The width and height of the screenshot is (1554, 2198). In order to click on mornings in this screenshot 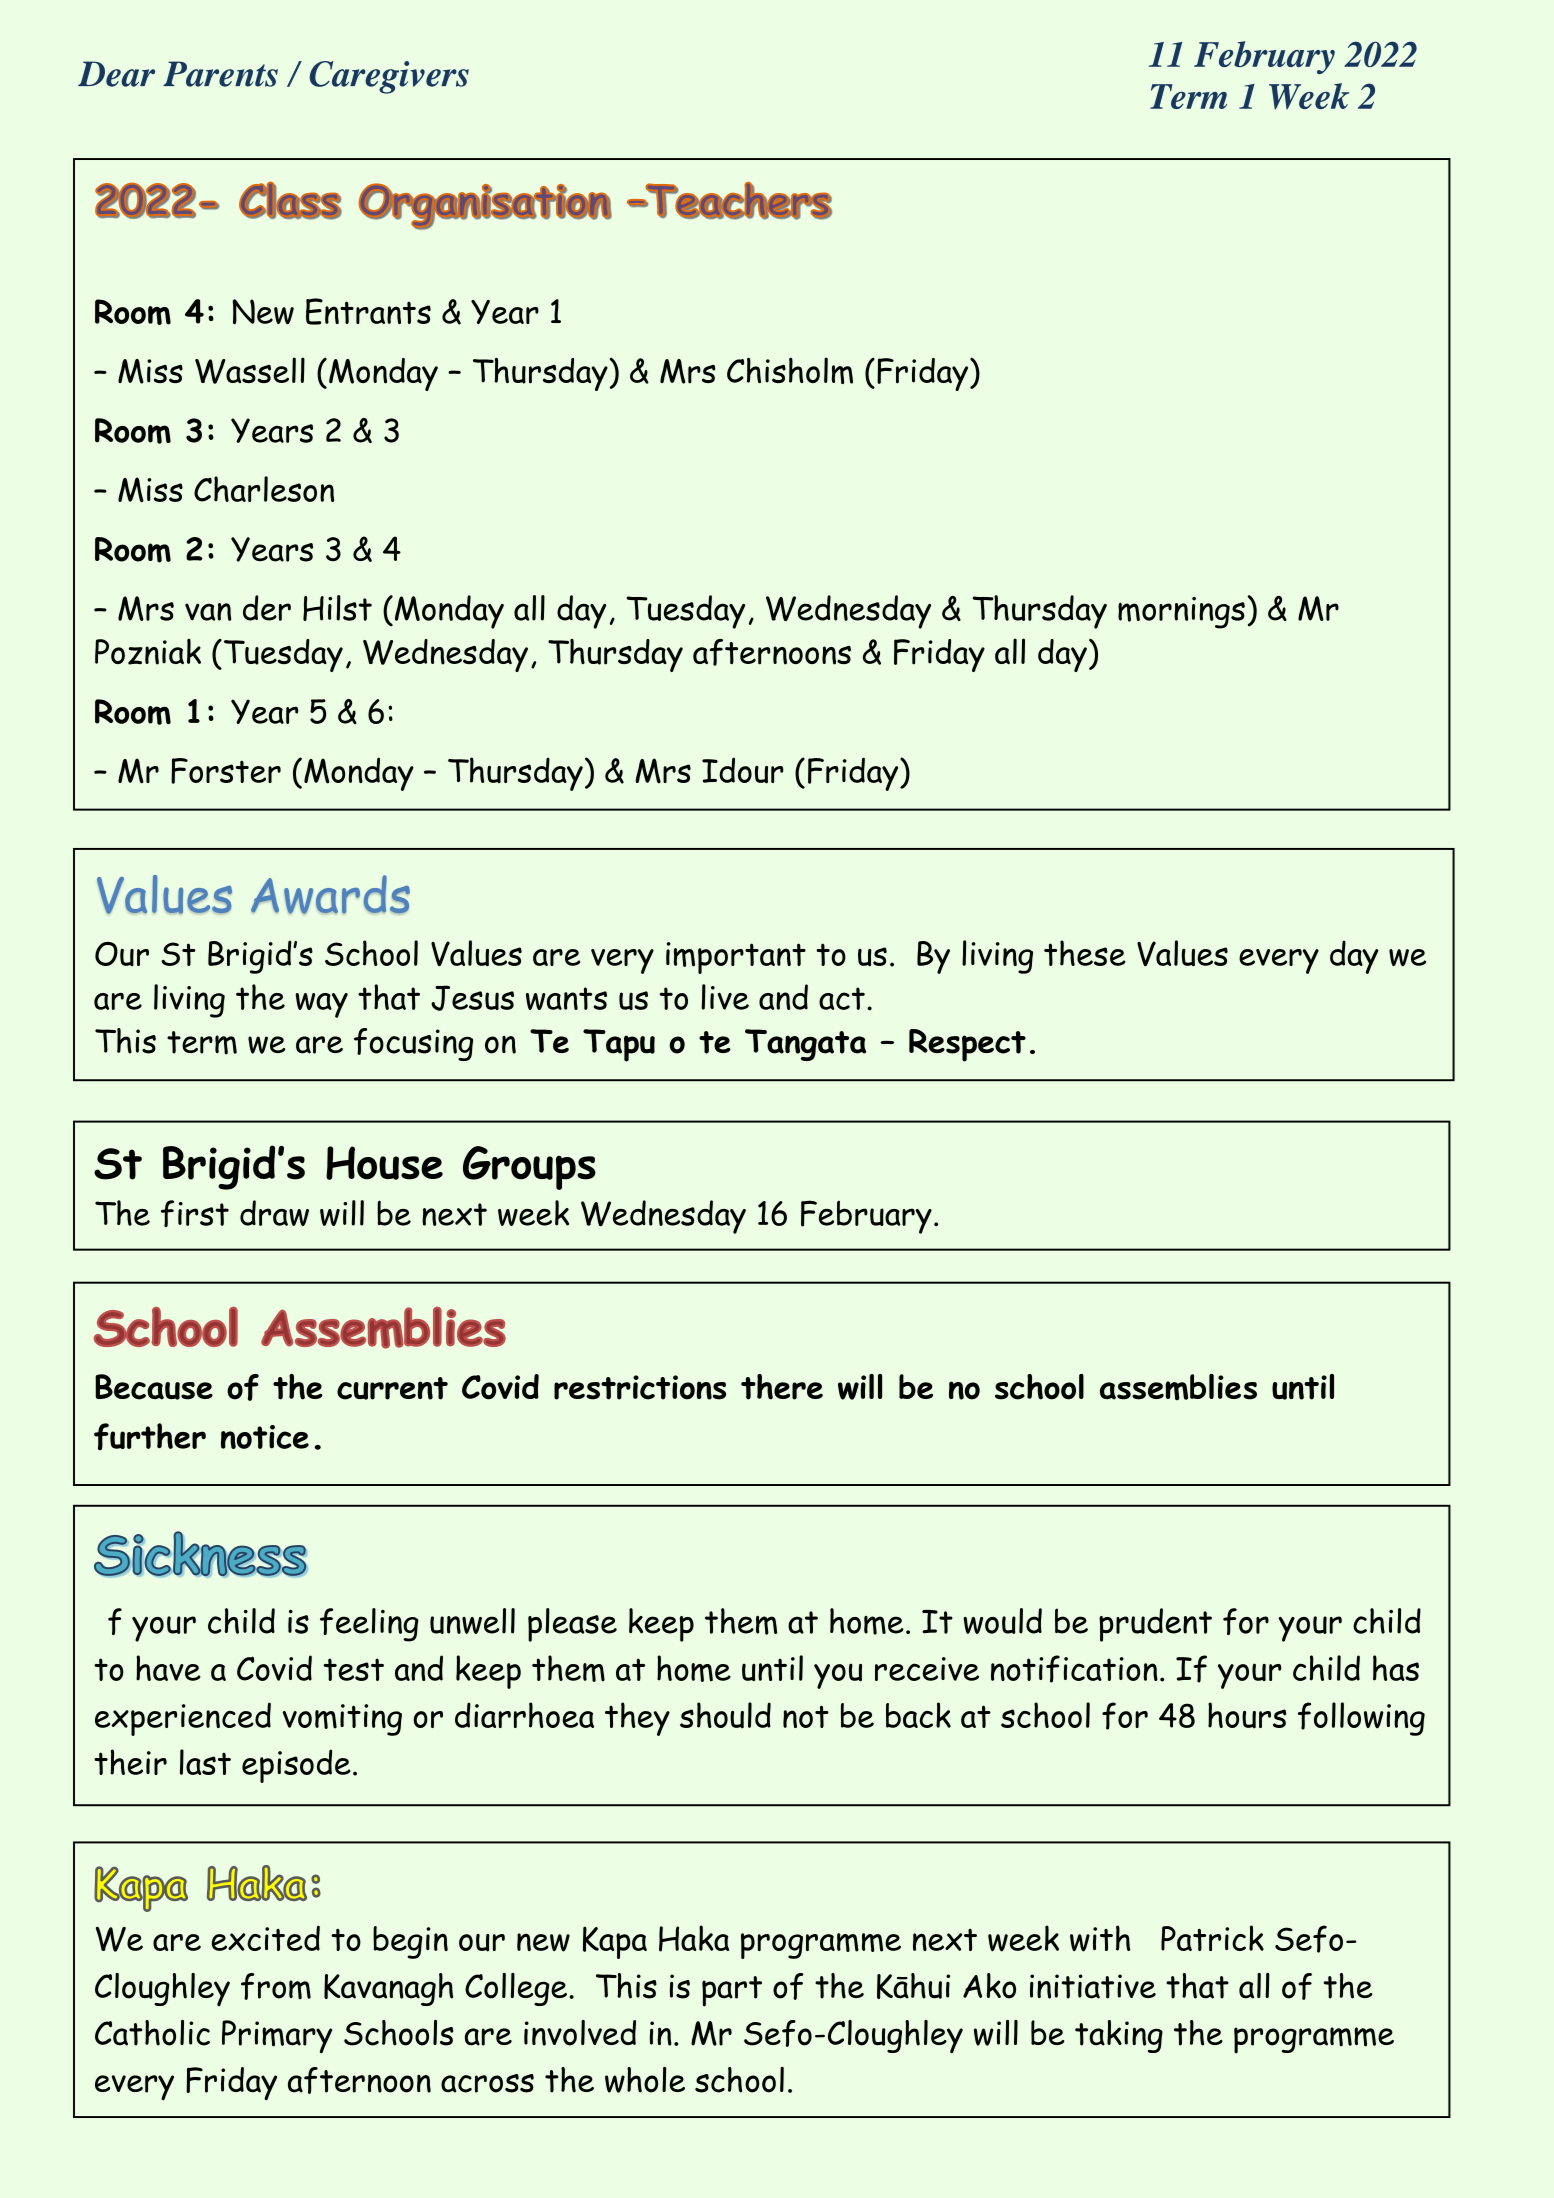, I will do `click(1181, 613)`.
